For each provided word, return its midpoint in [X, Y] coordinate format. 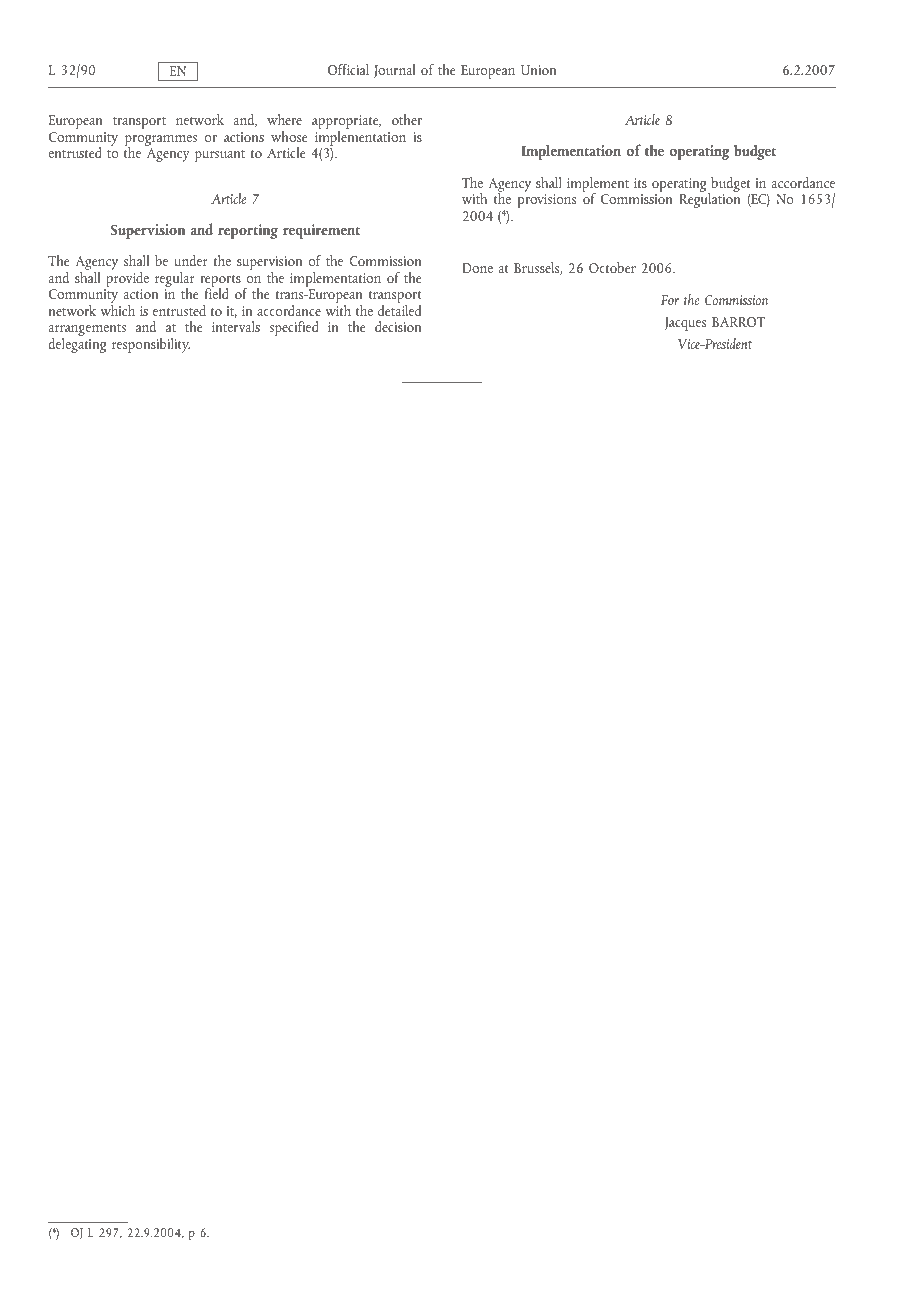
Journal [394, 71]
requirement [321, 231]
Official [348, 69]
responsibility [151, 345]
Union [538, 70]
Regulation [709, 199]
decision [398, 326]
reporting [248, 231]
